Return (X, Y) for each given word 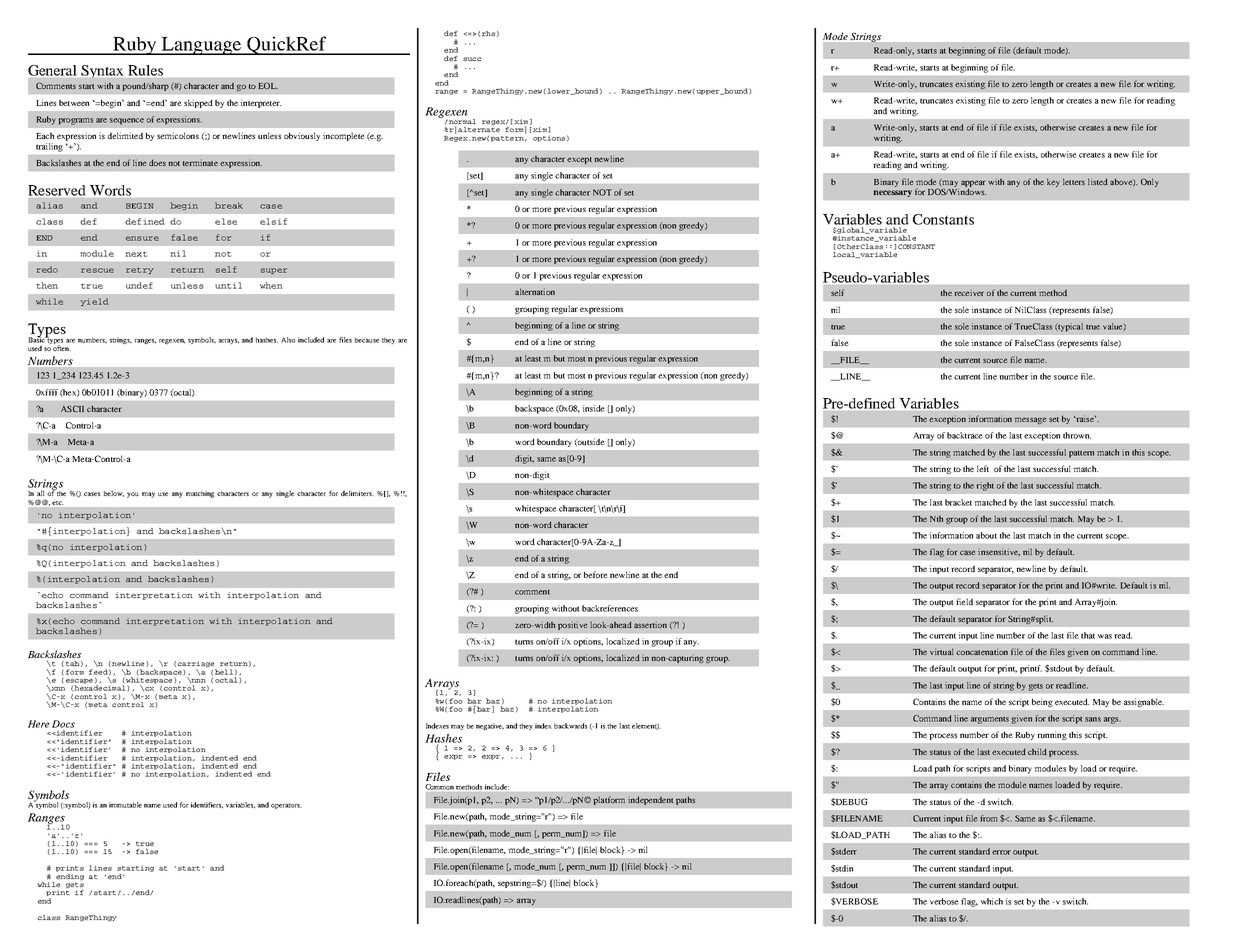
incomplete (344, 136)
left (983, 468)
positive (572, 625)
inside (593, 408)
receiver (969, 292)
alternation (535, 291)
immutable (125, 805)
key (1053, 182)
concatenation (982, 651)
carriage (197, 665)
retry (140, 271)
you (133, 495)
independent (650, 800)
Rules (146, 70)
